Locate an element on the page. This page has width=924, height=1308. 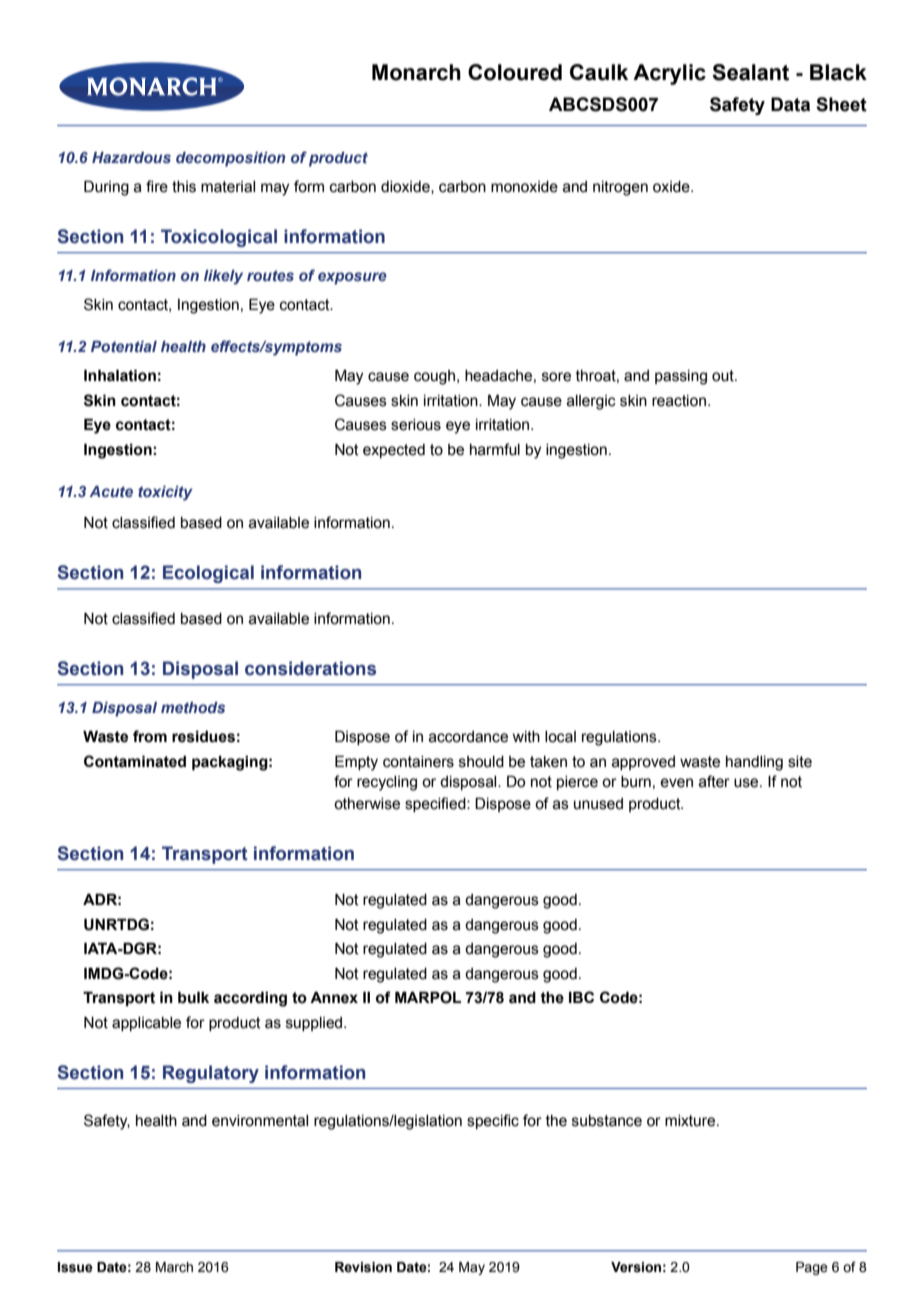
Data is located at coordinates (790, 104).
